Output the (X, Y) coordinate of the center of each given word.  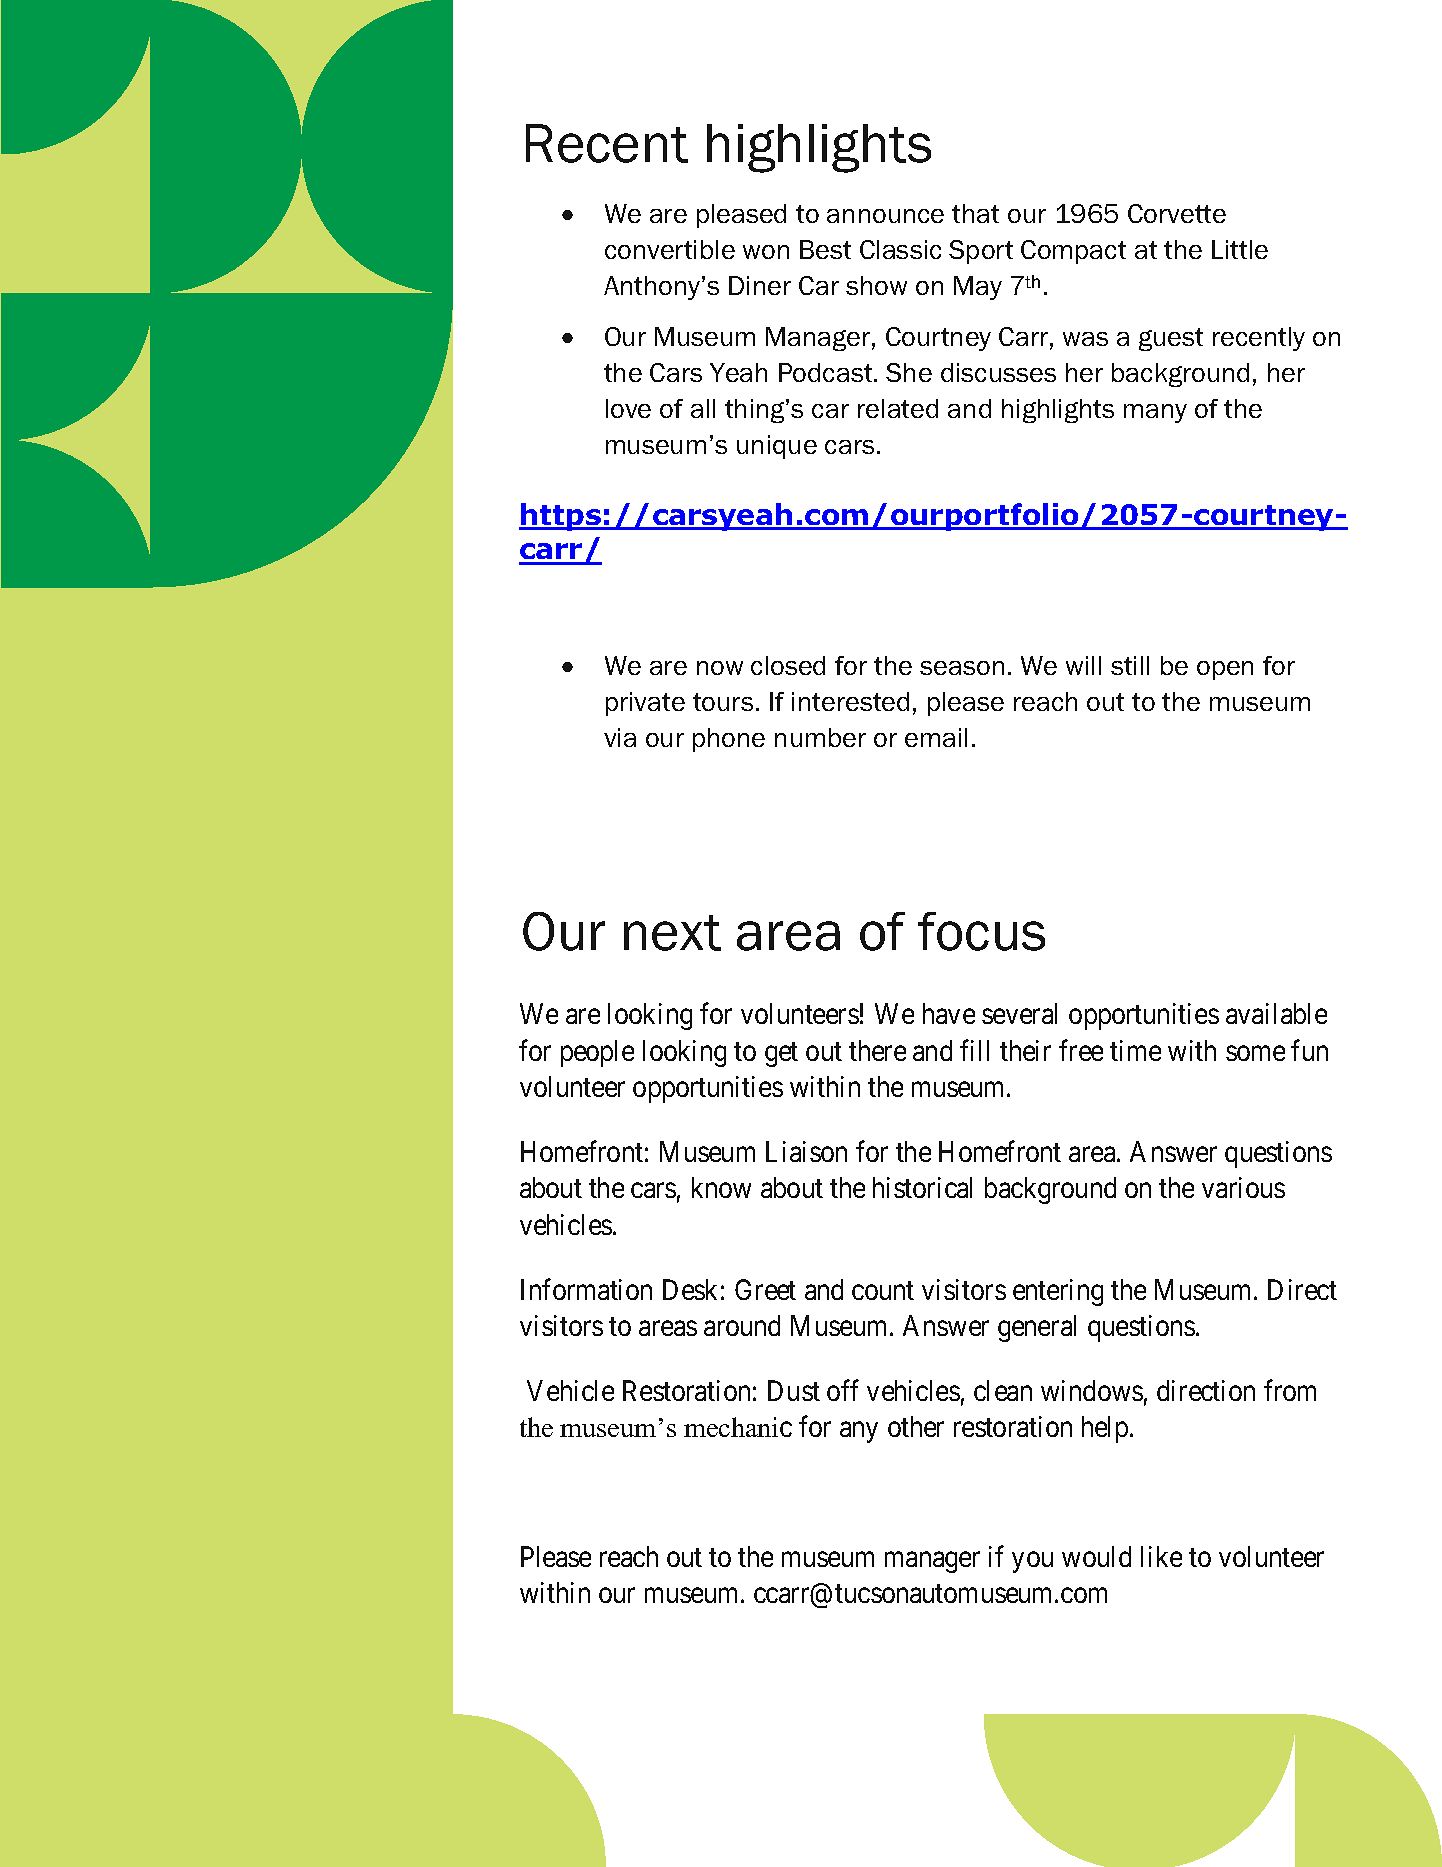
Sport (981, 252)
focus (981, 931)
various (1243, 1187)
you (1032, 1562)
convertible (670, 249)
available (1276, 1013)
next (672, 933)
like (1161, 1556)
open (1225, 670)
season (962, 668)
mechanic (738, 1427)
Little (1240, 249)
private (645, 704)
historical (922, 1187)
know (721, 1187)
